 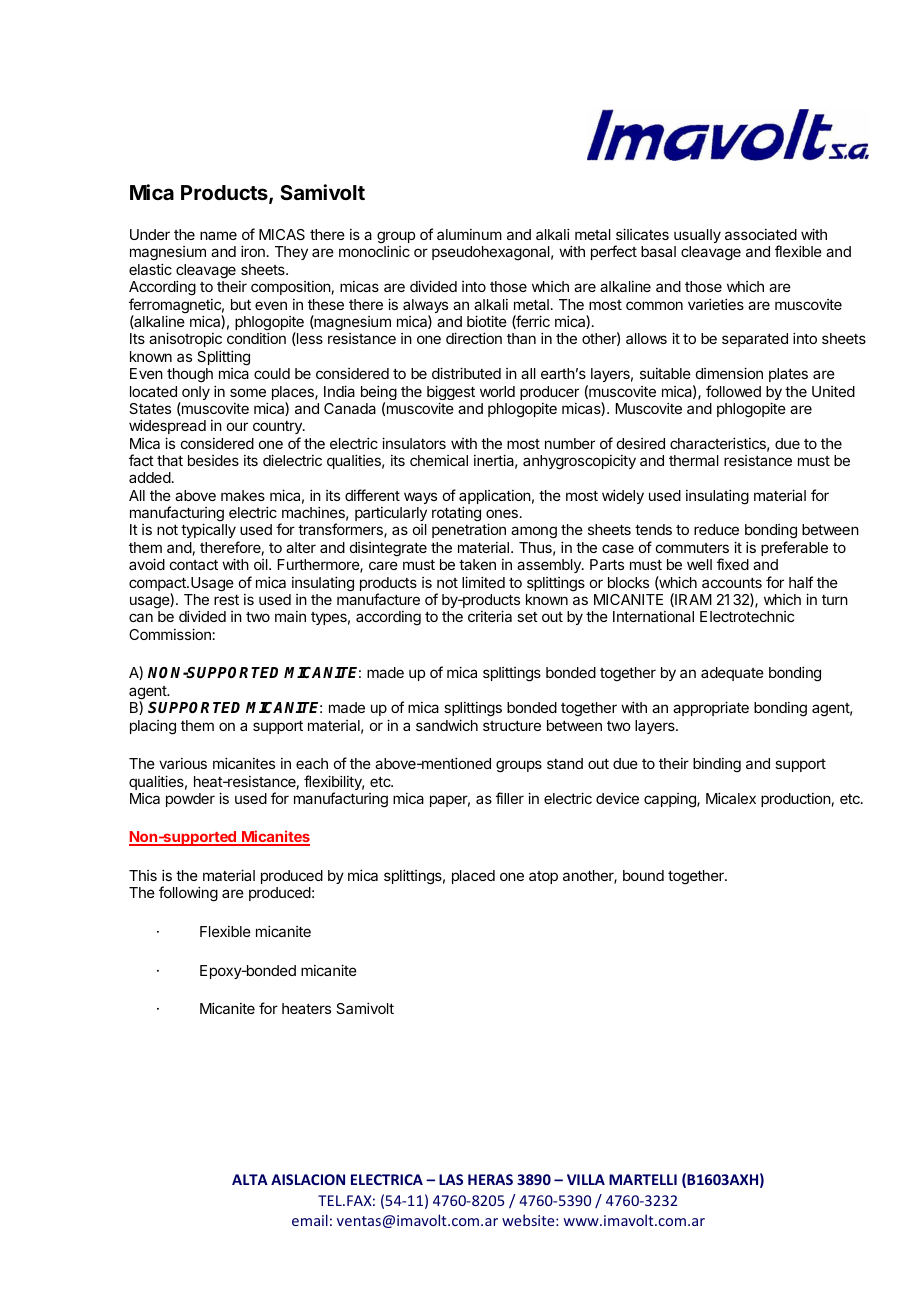 What do you see at coordinates (473, 877) in the screenshot?
I see `placed` at bounding box center [473, 877].
